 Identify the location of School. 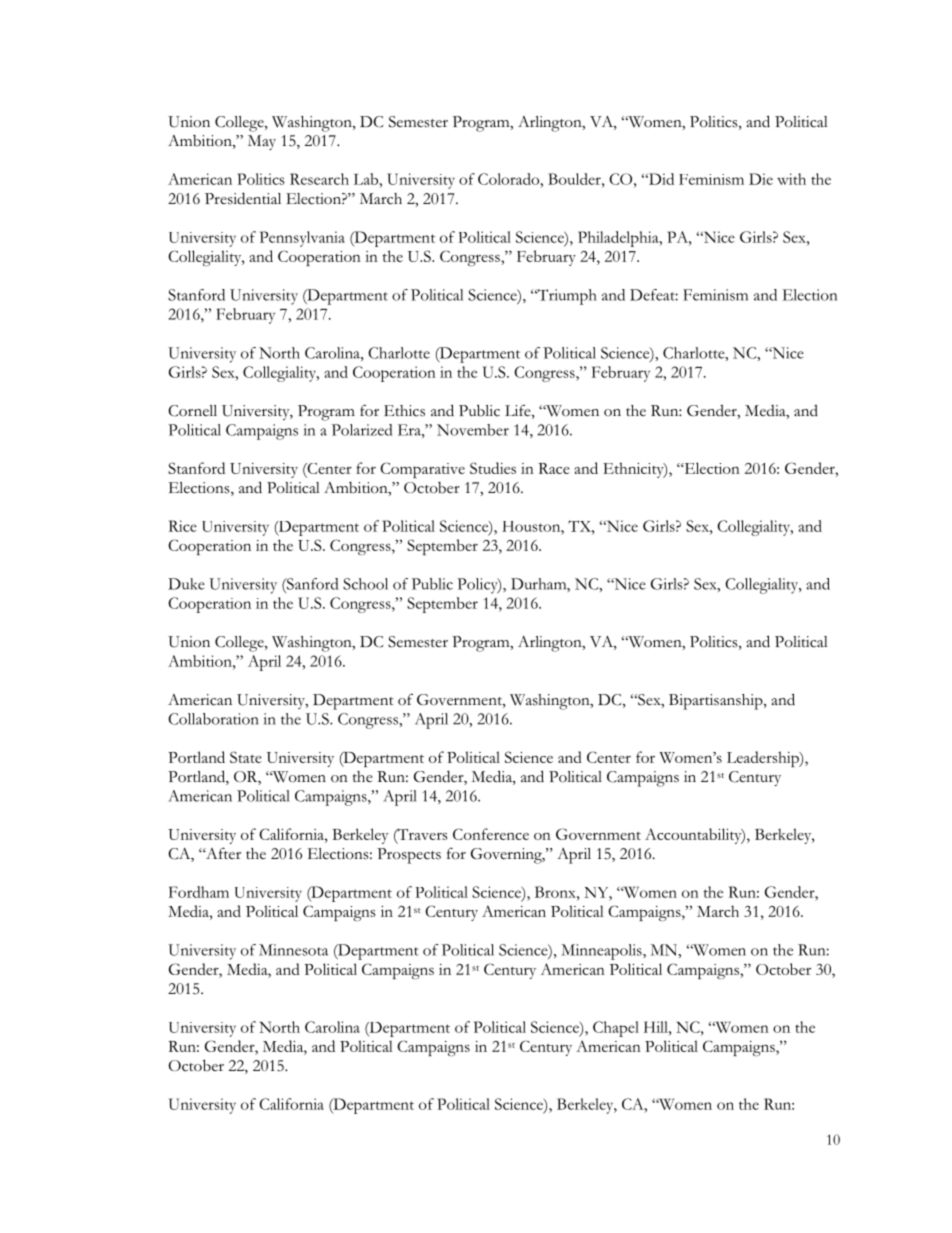
(365, 584).
